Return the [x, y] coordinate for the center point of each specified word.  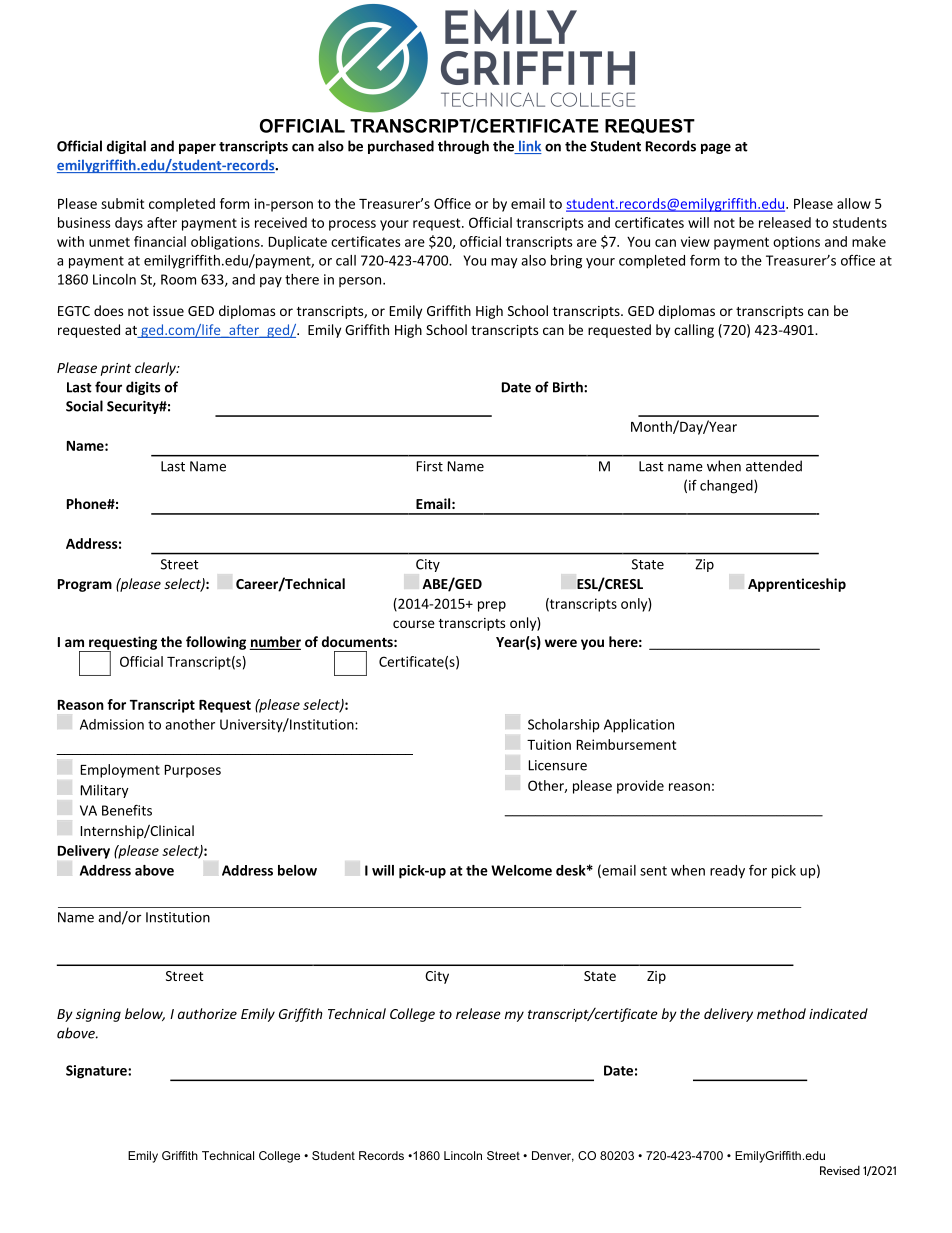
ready [727, 871]
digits [143, 388]
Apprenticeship [797, 585]
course [414, 624]
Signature [97, 1072]
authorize [207, 1013]
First [430, 466]
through [463, 147]
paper [197, 148]
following [216, 643]
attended [774, 466]
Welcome [521, 870]
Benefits [127, 810]
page [716, 148]
